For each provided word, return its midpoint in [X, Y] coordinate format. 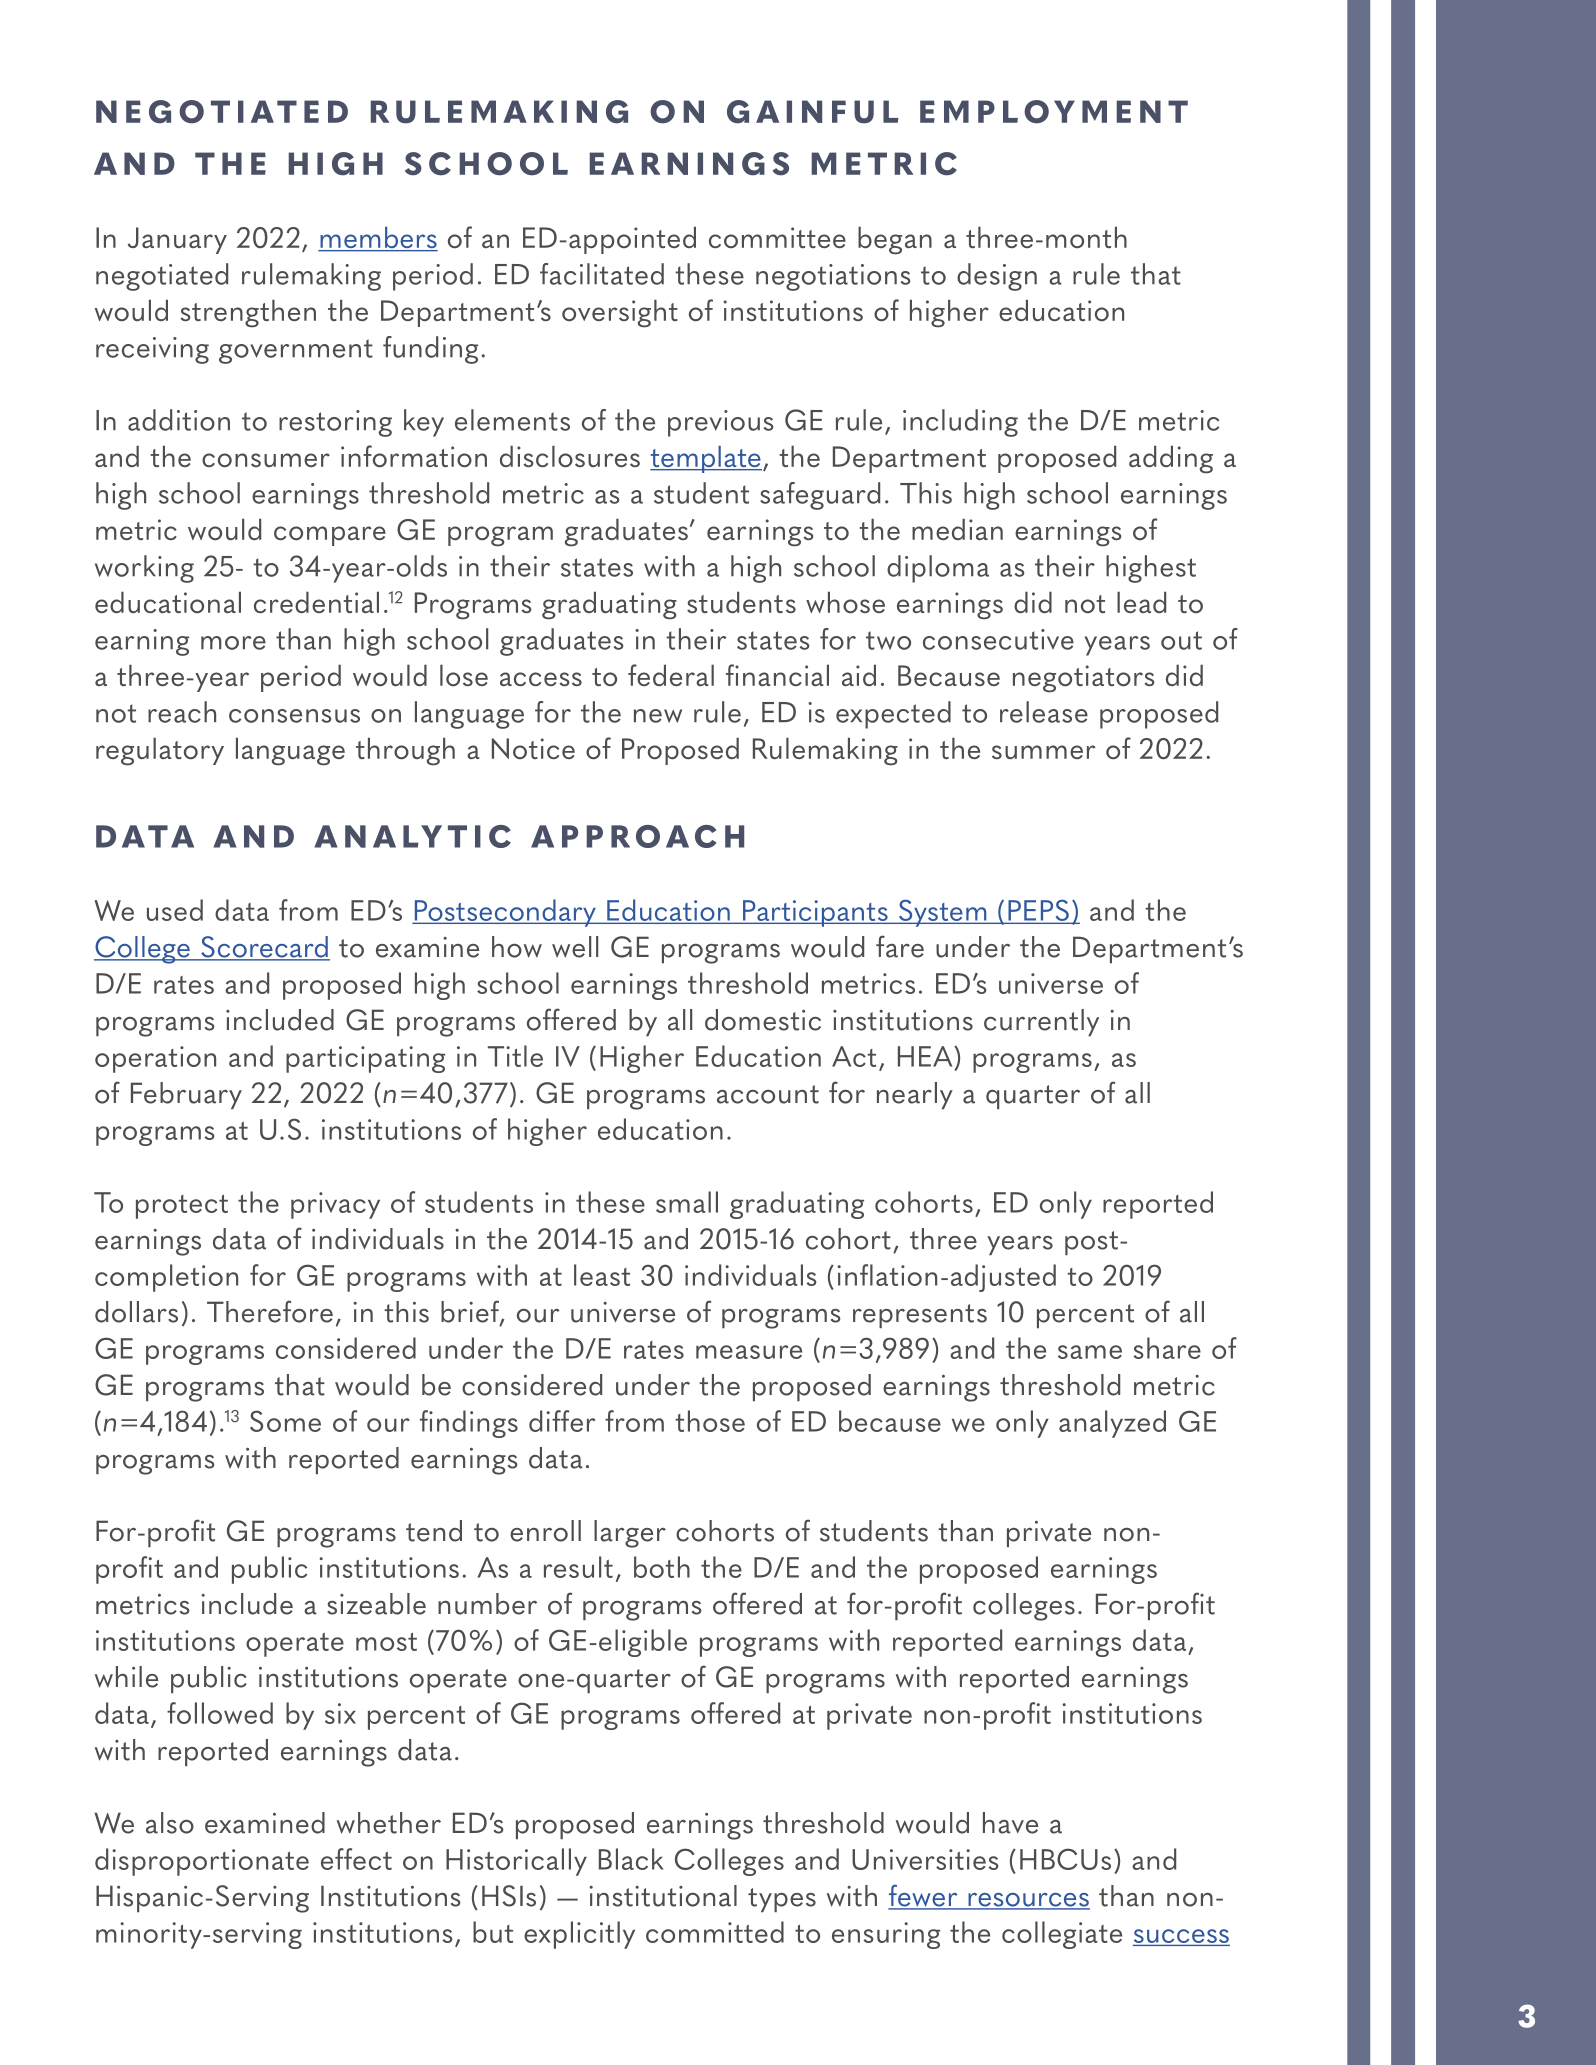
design [997, 277]
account [768, 1094]
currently [1041, 1022]
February [186, 1095]
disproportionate [202, 1862]
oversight [620, 313]
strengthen [248, 313]
